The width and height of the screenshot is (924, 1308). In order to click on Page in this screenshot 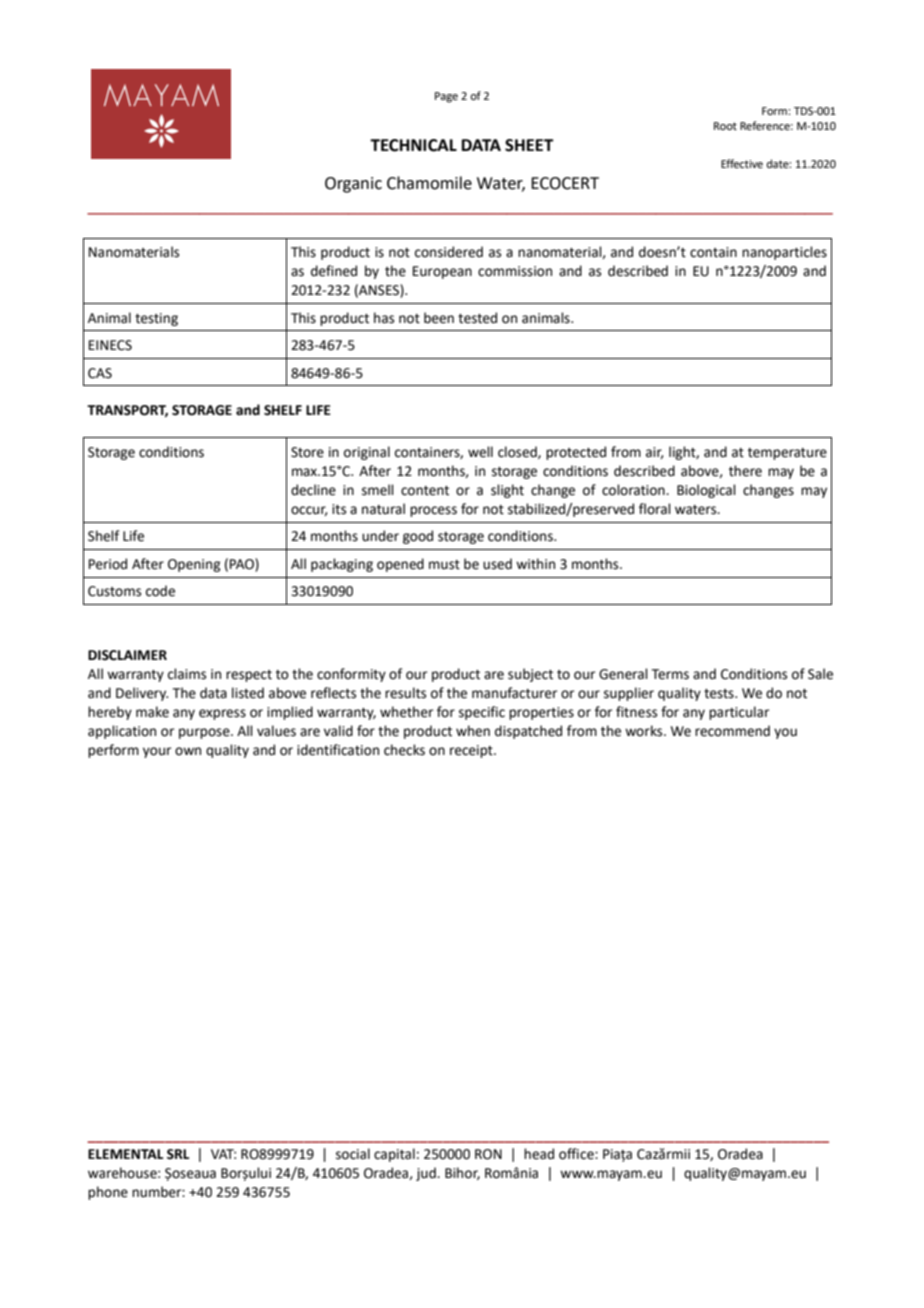, I will do `click(446, 97)`.
